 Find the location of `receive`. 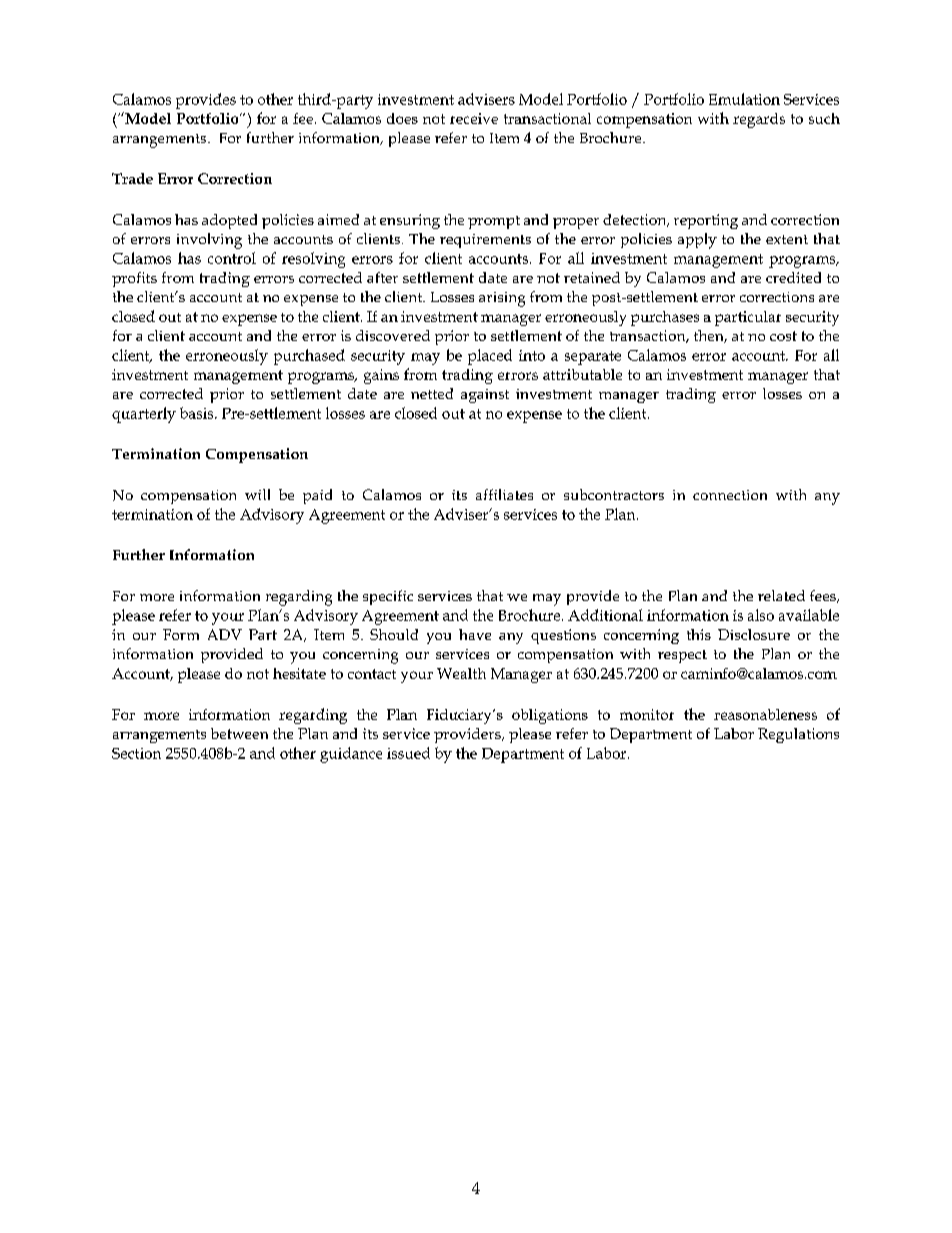

receive is located at coordinates (474, 118).
